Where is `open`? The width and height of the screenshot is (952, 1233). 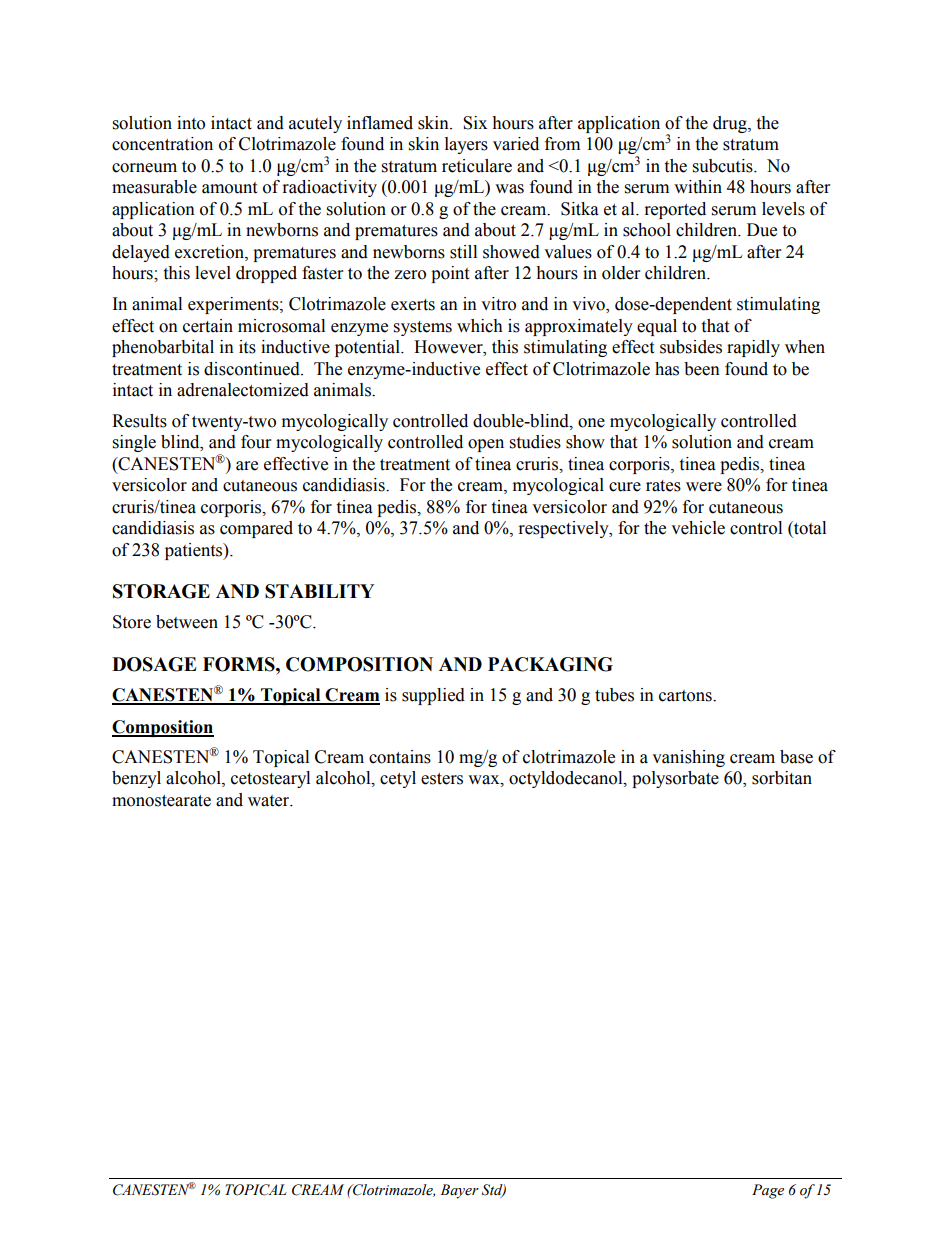
open is located at coordinates (486, 445).
